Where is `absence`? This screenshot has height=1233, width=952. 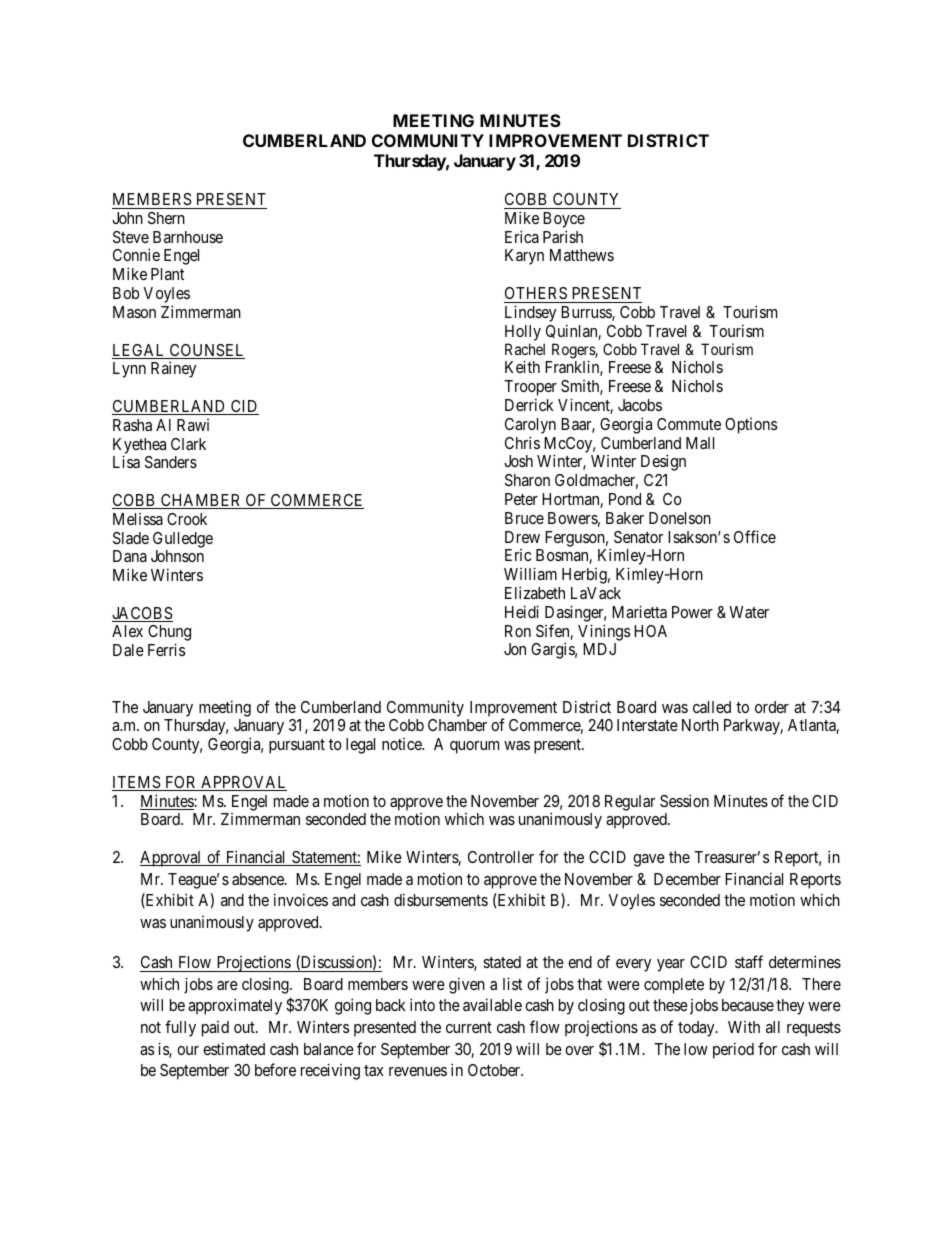 absence is located at coordinates (259, 879).
